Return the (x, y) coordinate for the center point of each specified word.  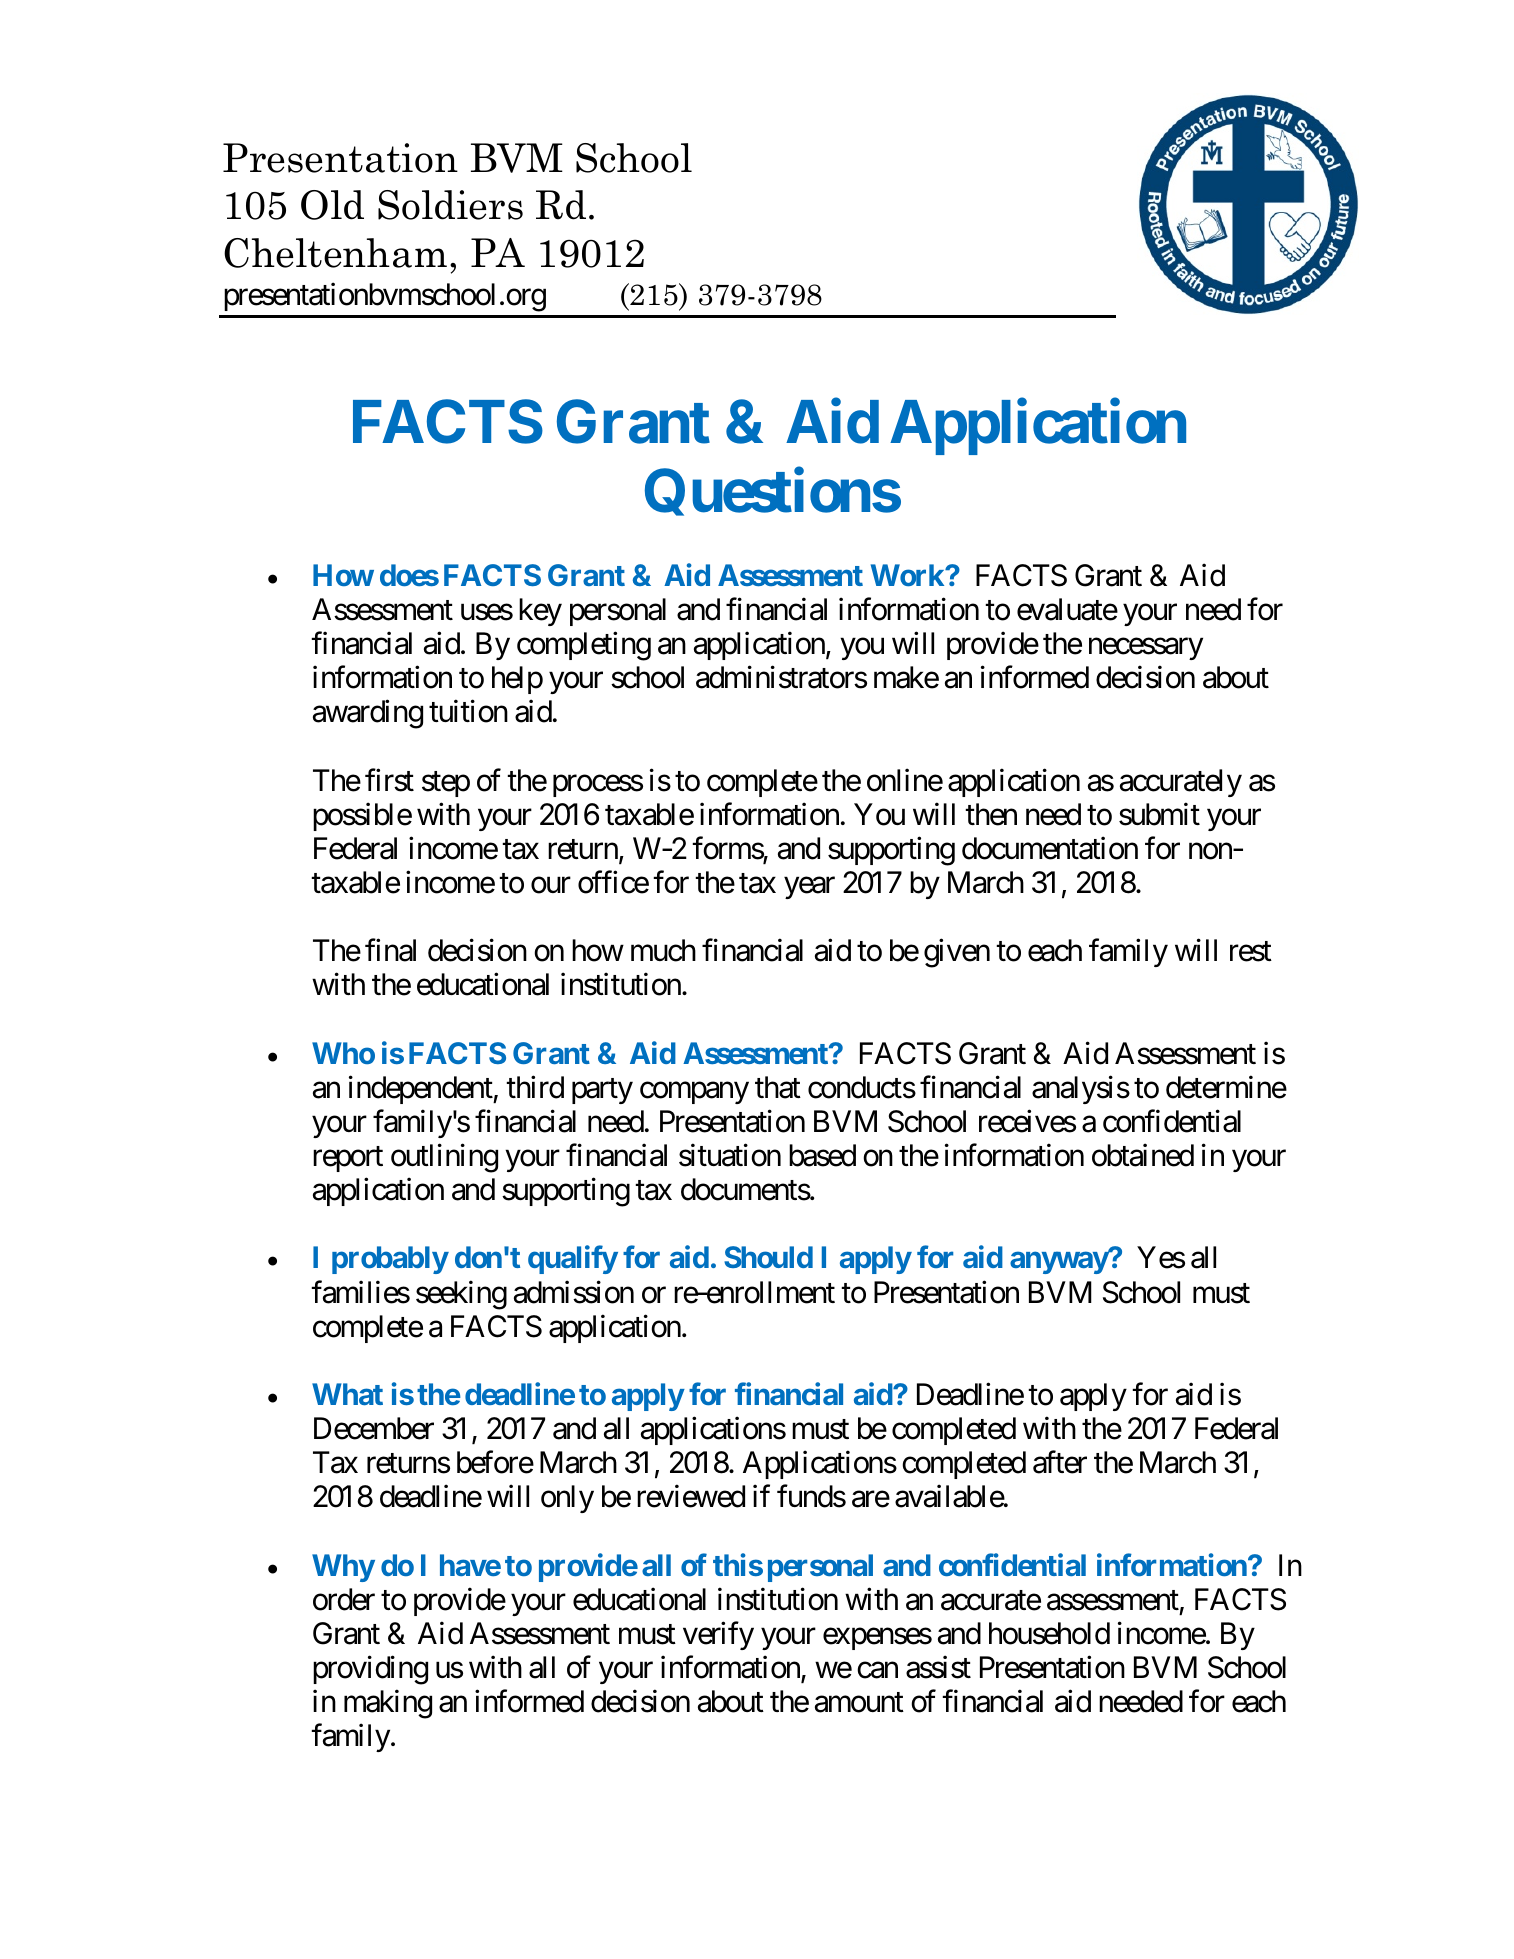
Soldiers (450, 205)
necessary (1146, 649)
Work (908, 575)
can (877, 1670)
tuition (468, 711)
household (1049, 1633)
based (822, 1155)
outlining (444, 1158)
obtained (1143, 1155)
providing (370, 1670)
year (809, 888)
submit (1159, 814)
